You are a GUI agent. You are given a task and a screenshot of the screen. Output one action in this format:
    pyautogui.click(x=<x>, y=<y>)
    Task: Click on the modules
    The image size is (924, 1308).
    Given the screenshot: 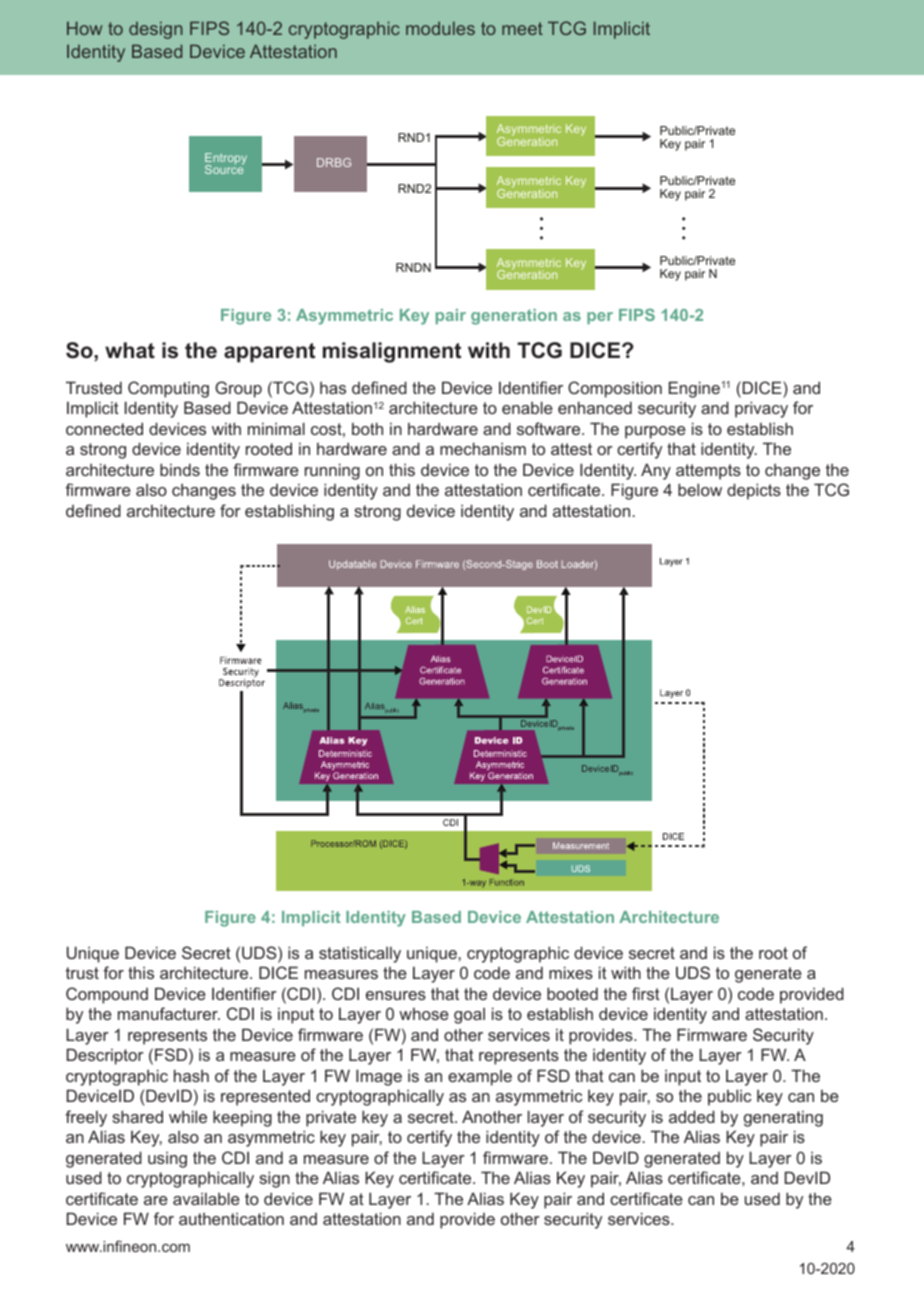 What is the action you would take?
    pyautogui.click(x=440, y=28)
